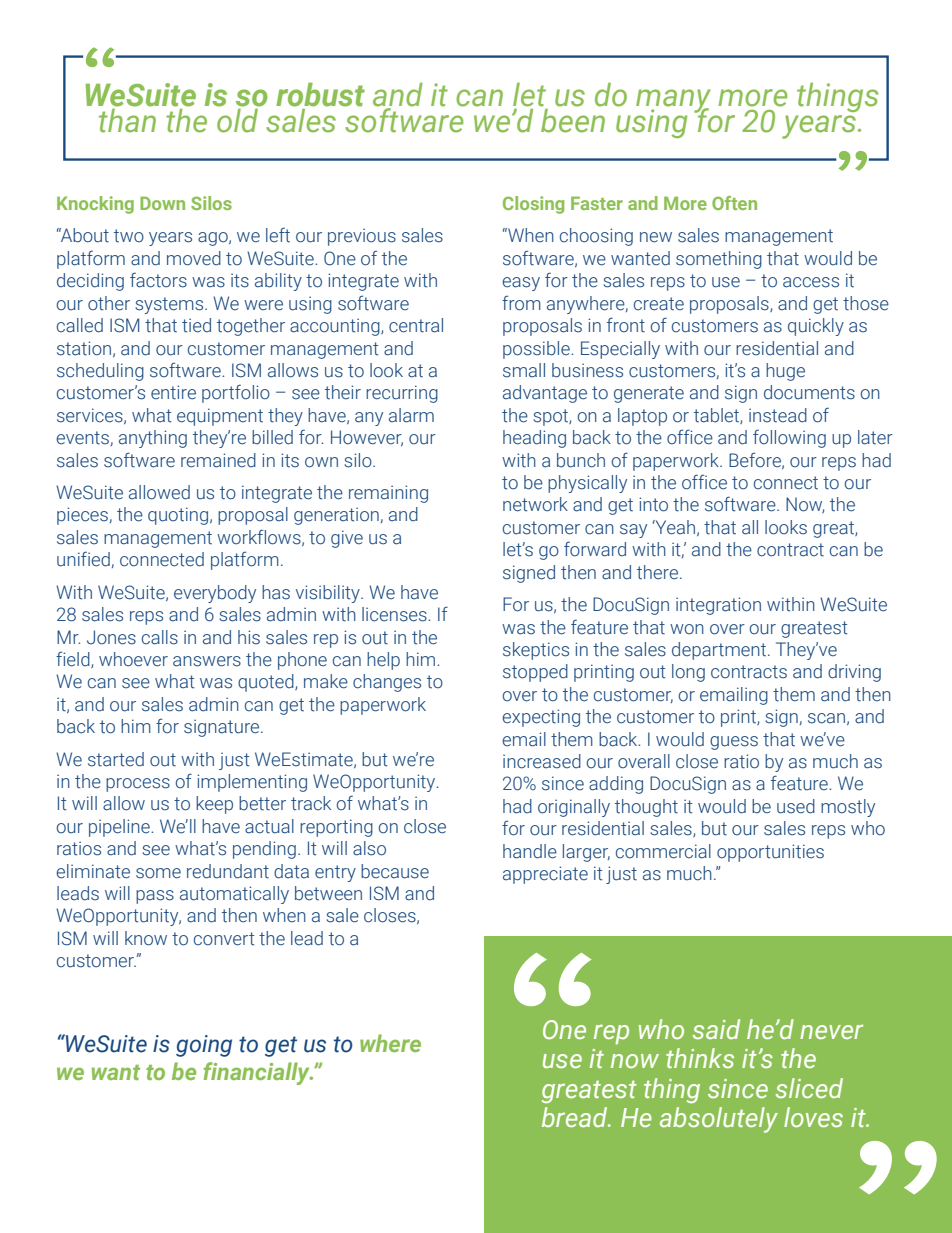 The width and height of the document is (952, 1233). I want to click on calls, so click(160, 637).
